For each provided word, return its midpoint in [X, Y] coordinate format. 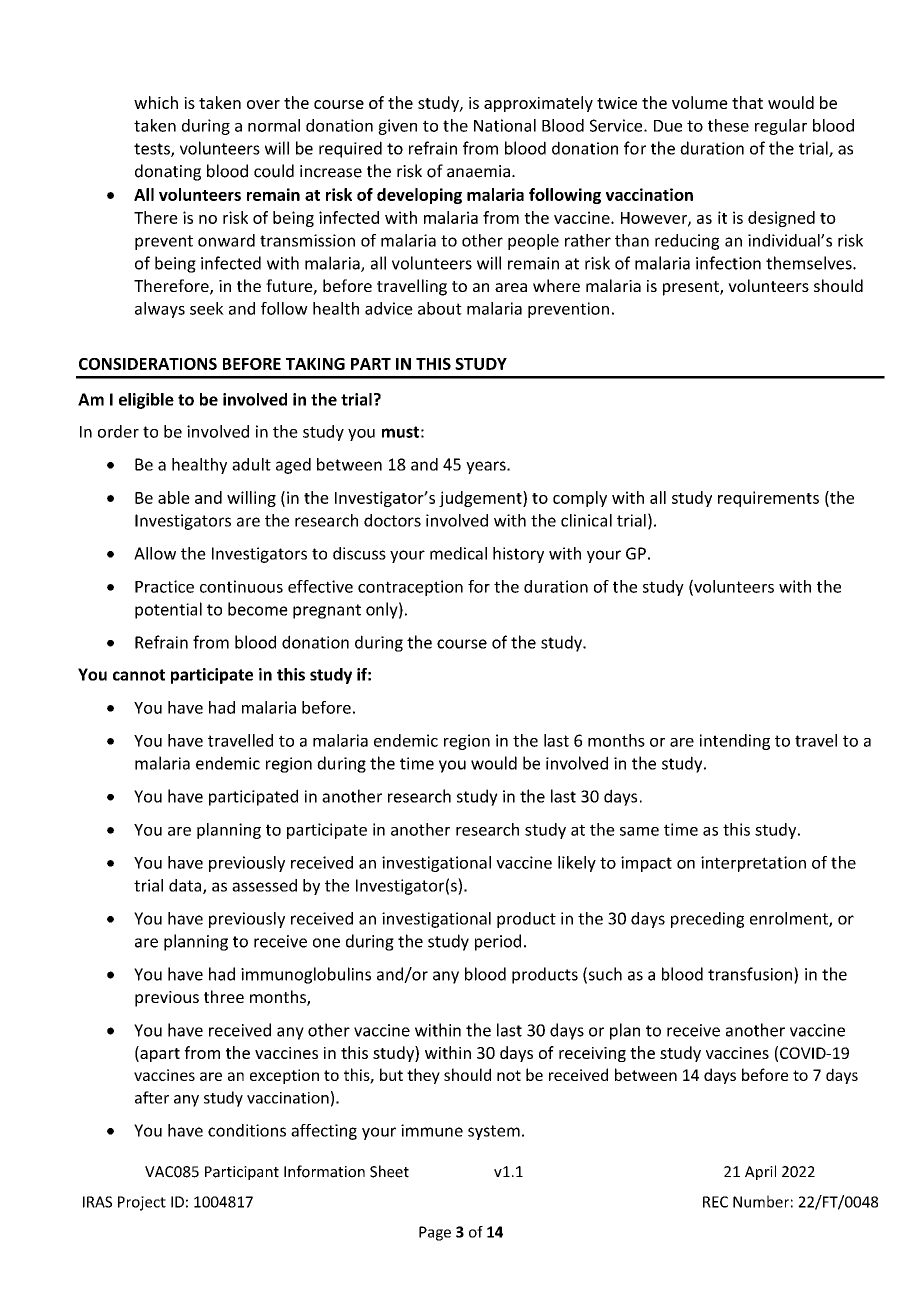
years [487, 467]
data [186, 886]
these [728, 125]
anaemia [478, 171]
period [498, 942]
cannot [139, 675]
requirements [768, 499]
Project [142, 1203]
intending [735, 742]
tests [153, 150]
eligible [146, 401]
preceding [707, 920]
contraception [410, 588]
